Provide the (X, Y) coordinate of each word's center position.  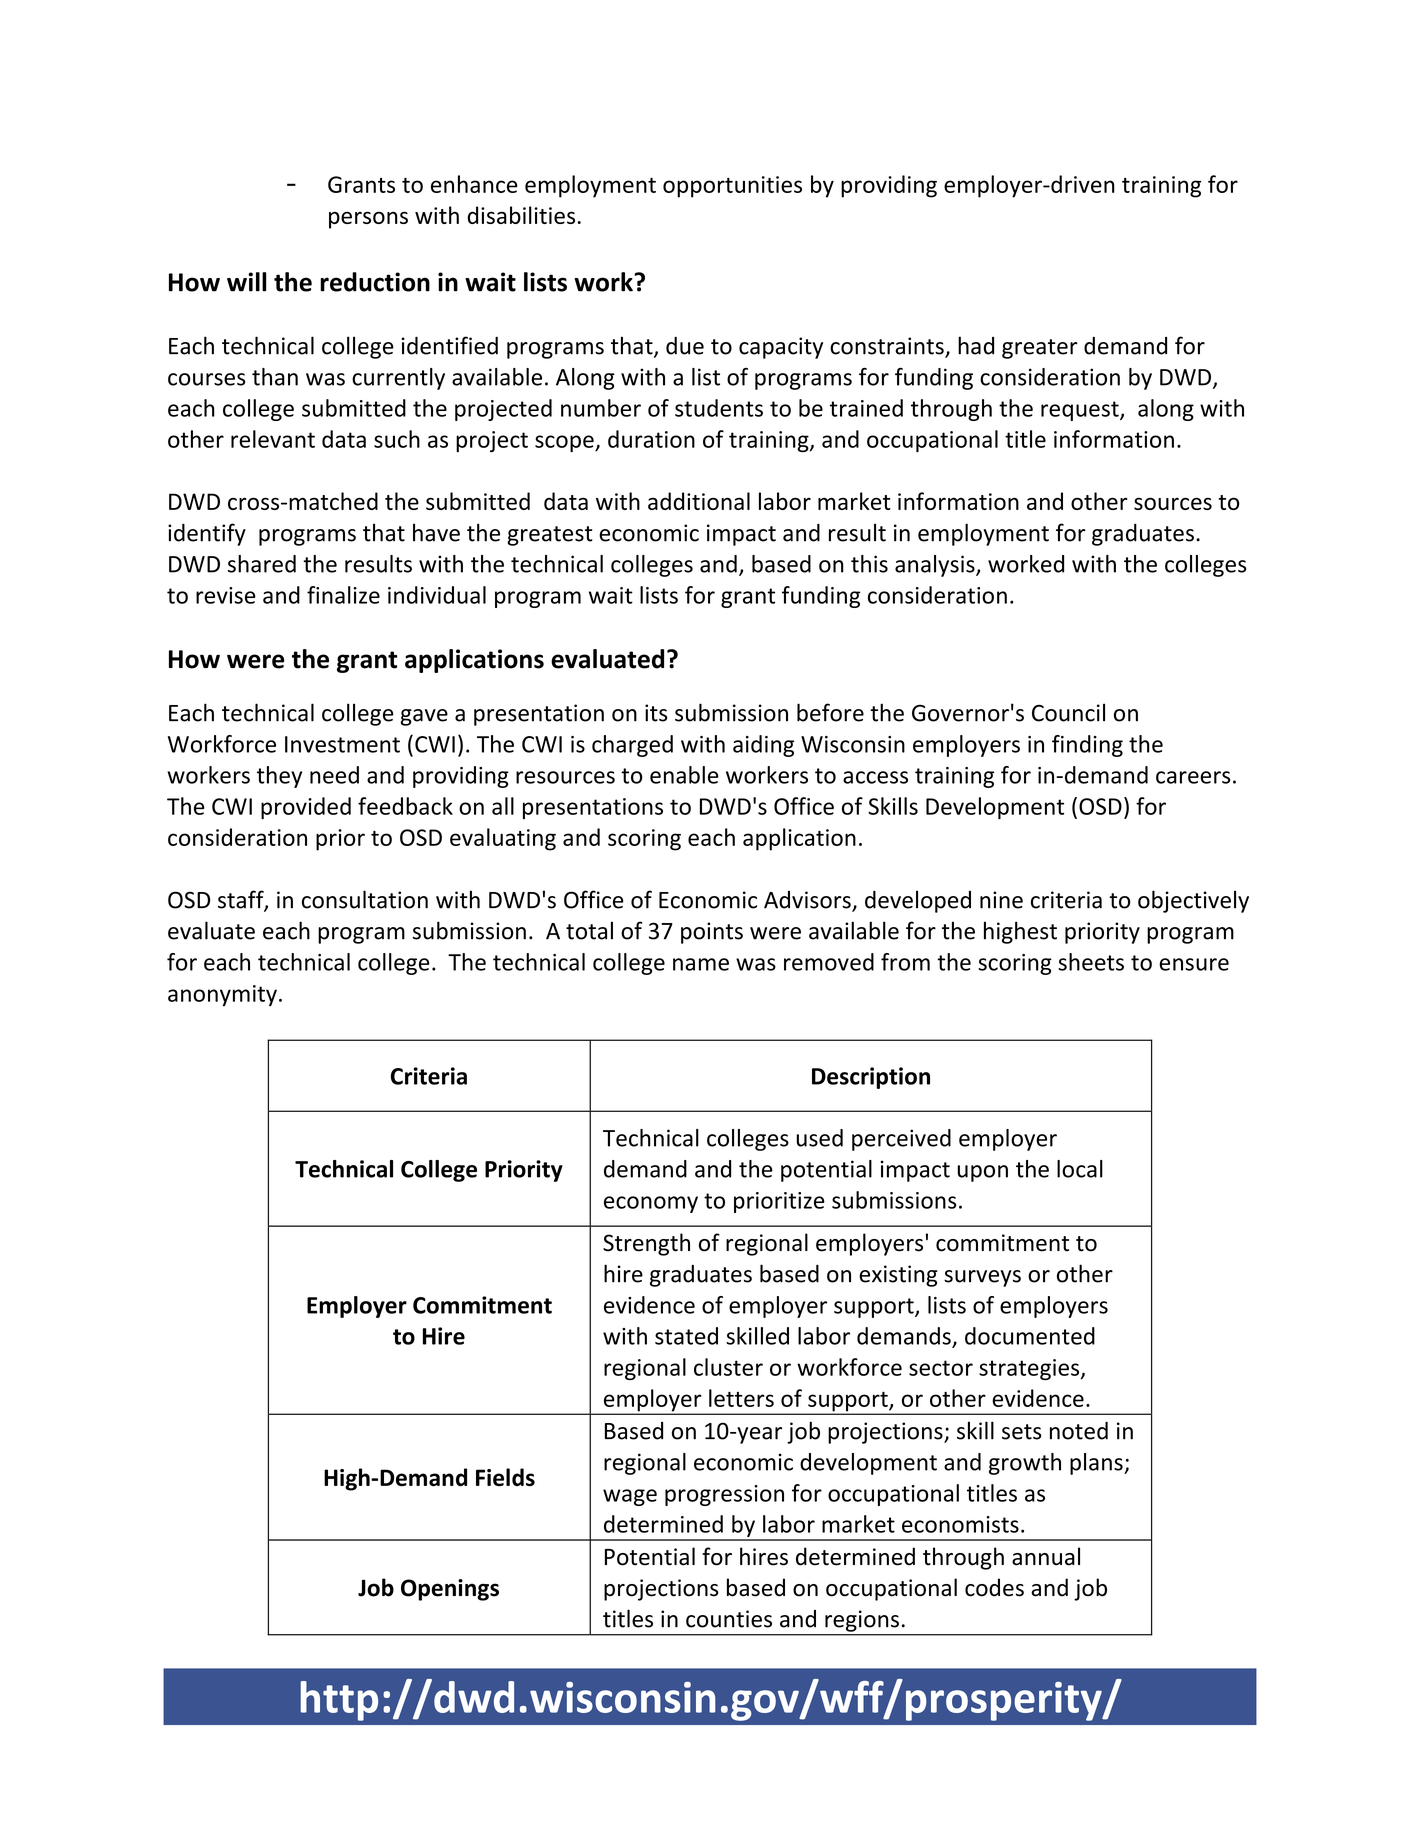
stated (686, 1336)
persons (368, 220)
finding (1087, 746)
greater (1040, 349)
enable (684, 775)
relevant (273, 439)
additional (699, 501)
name (701, 964)
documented (1030, 1336)
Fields (505, 1477)
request (1081, 411)
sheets (1091, 962)
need (334, 775)
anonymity (222, 995)
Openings (450, 1590)
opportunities (732, 187)
